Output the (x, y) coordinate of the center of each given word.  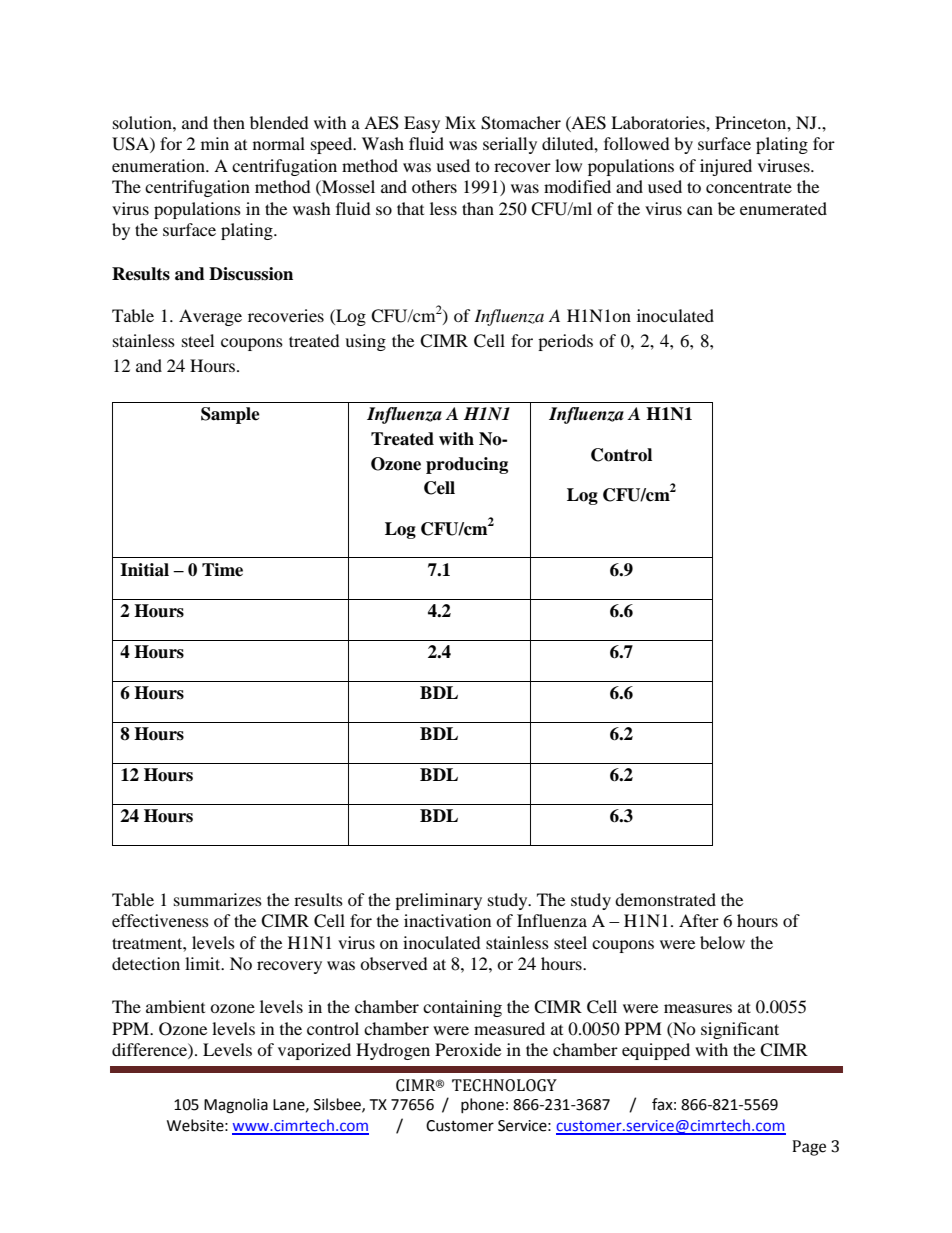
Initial (144, 570)
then (229, 122)
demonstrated (665, 899)
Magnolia (236, 1106)
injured (726, 167)
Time (222, 570)
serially (510, 145)
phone (482, 1105)
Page (809, 1148)
